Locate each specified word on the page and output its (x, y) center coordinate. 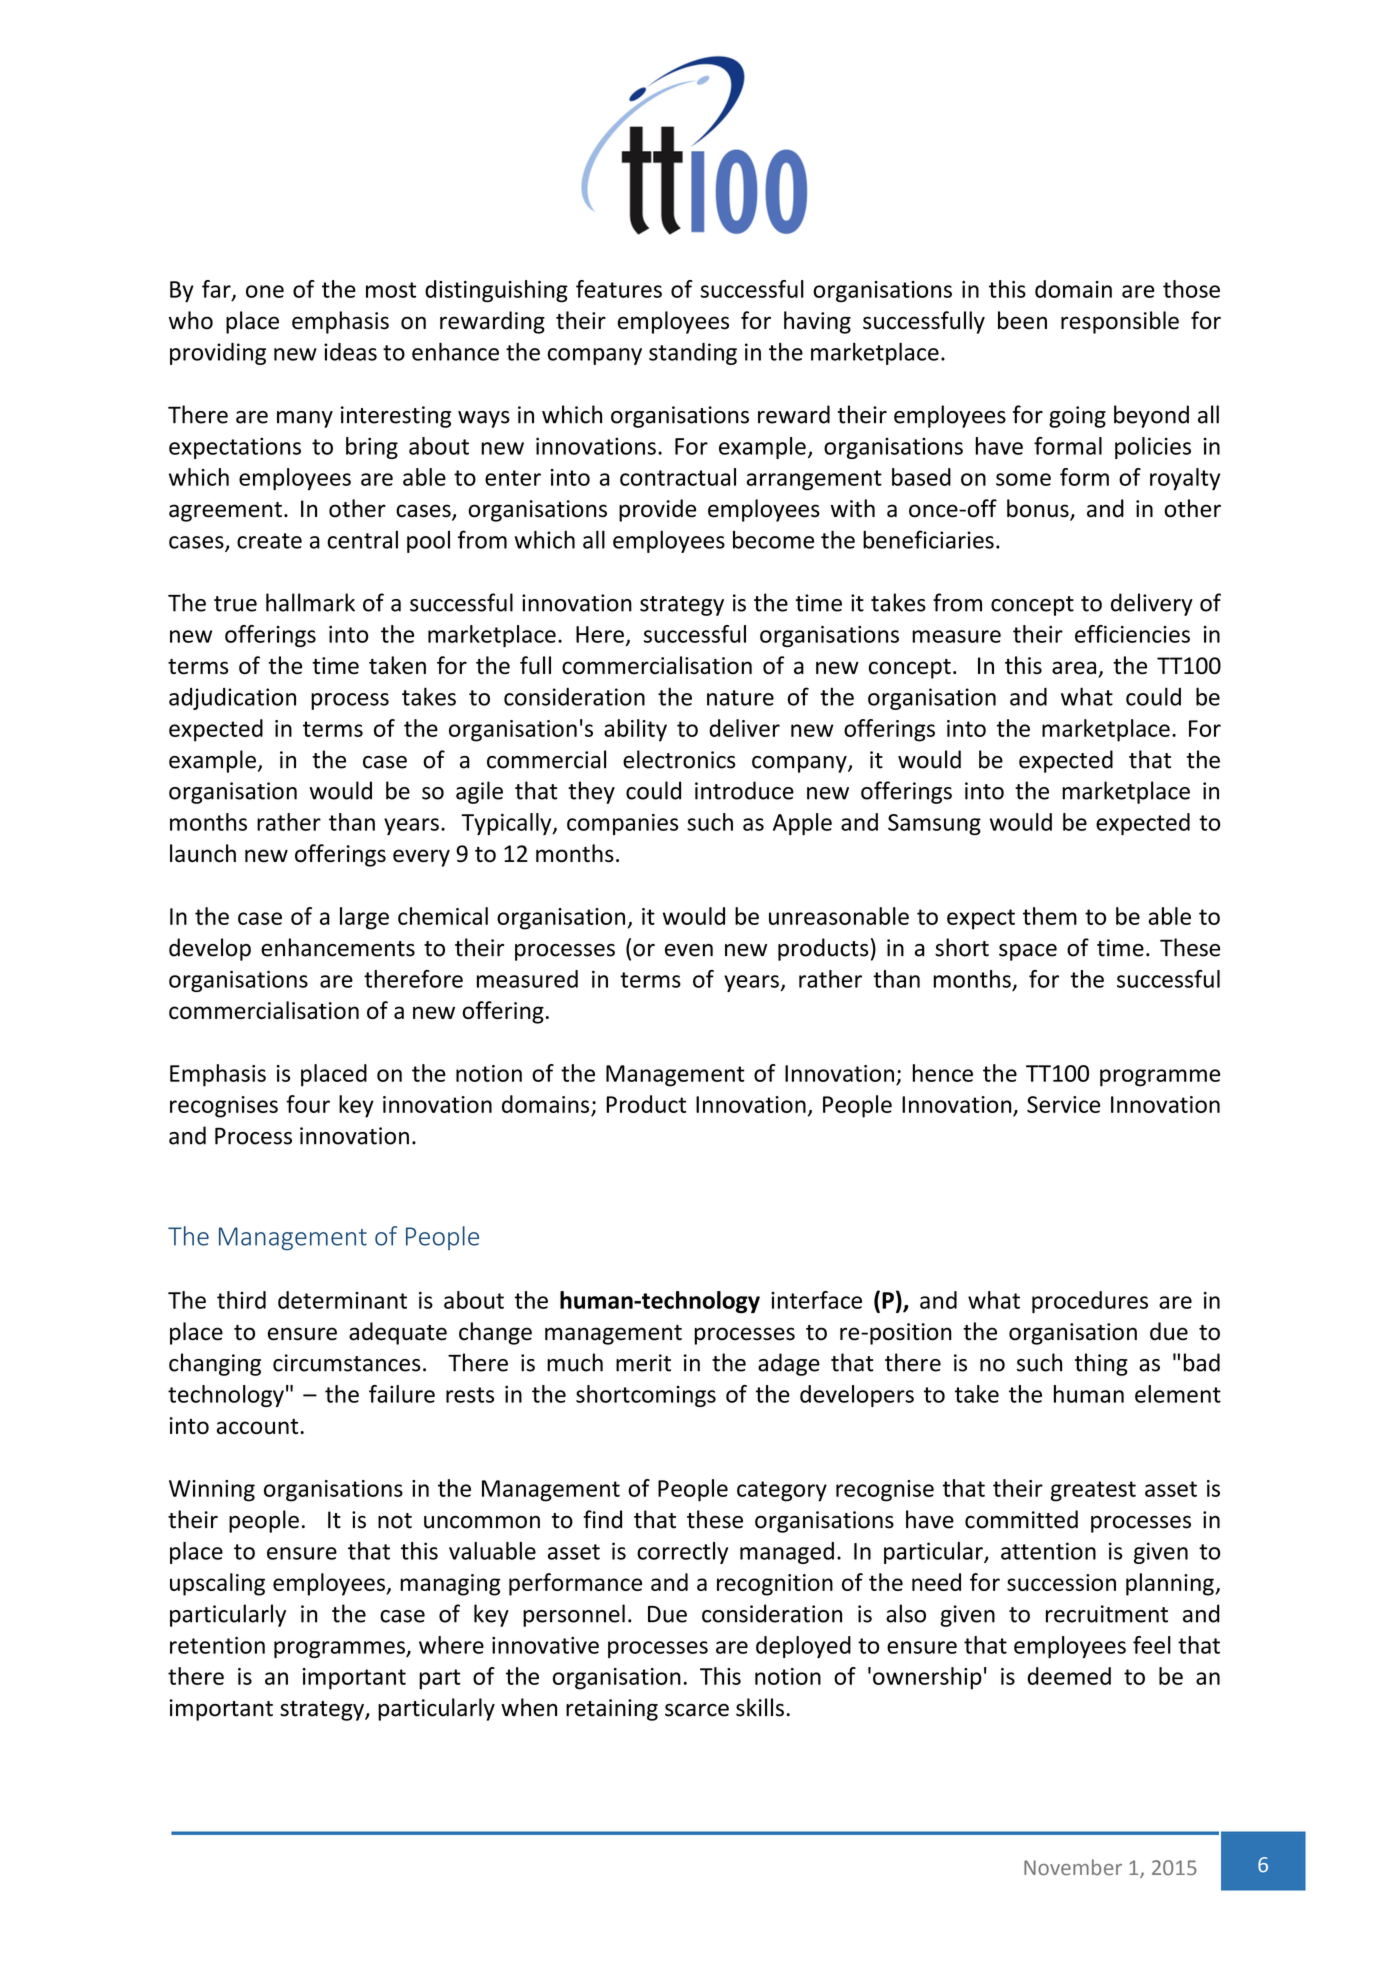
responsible (1120, 322)
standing (693, 354)
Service (1063, 1104)
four (308, 1104)
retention (217, 1645)
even (689, 950)
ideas (350, 352)
